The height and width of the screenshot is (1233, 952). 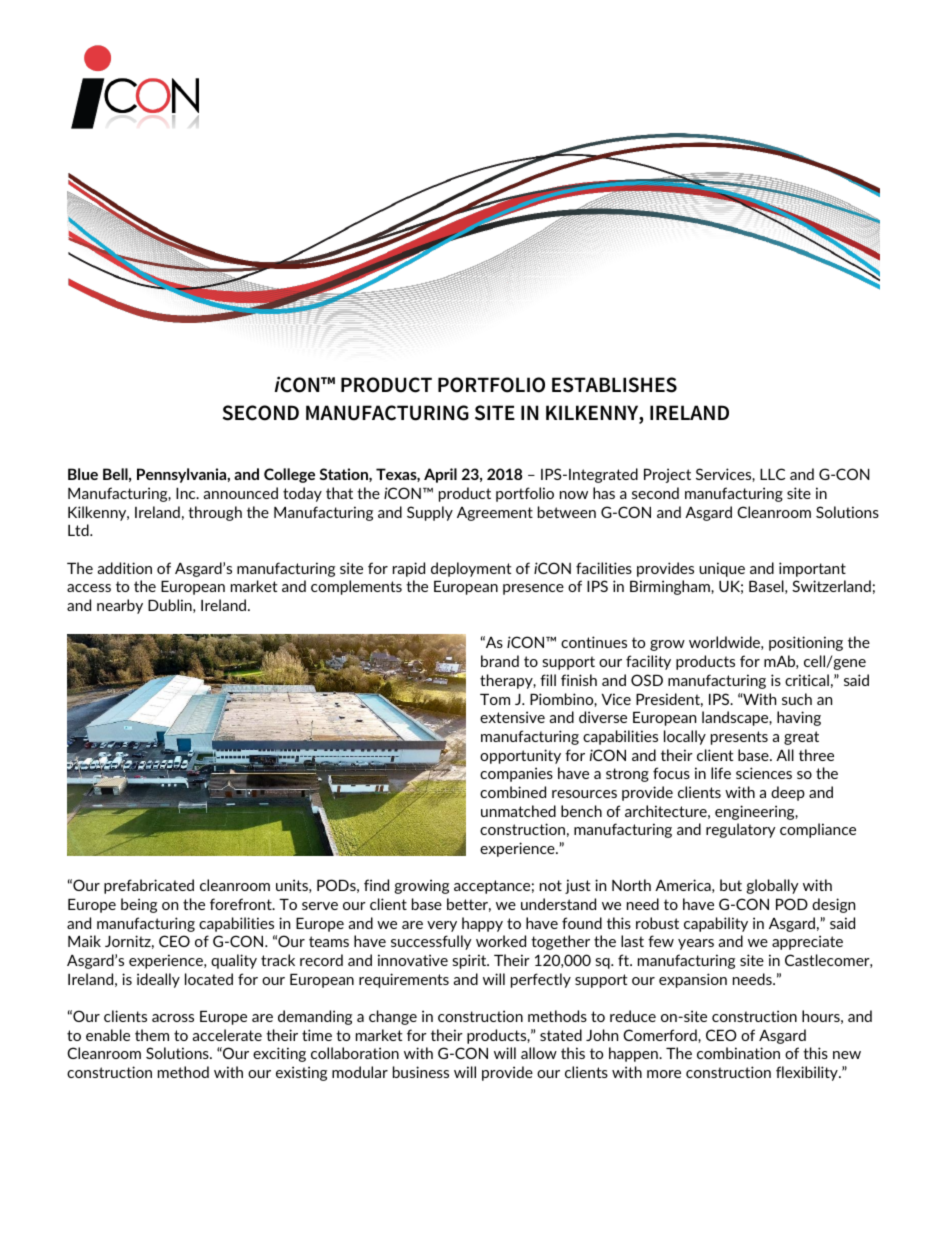 What do you see at coordinates (120, 606) in the screenshot?
I see `nearby` at bounding box center [120, 606].
